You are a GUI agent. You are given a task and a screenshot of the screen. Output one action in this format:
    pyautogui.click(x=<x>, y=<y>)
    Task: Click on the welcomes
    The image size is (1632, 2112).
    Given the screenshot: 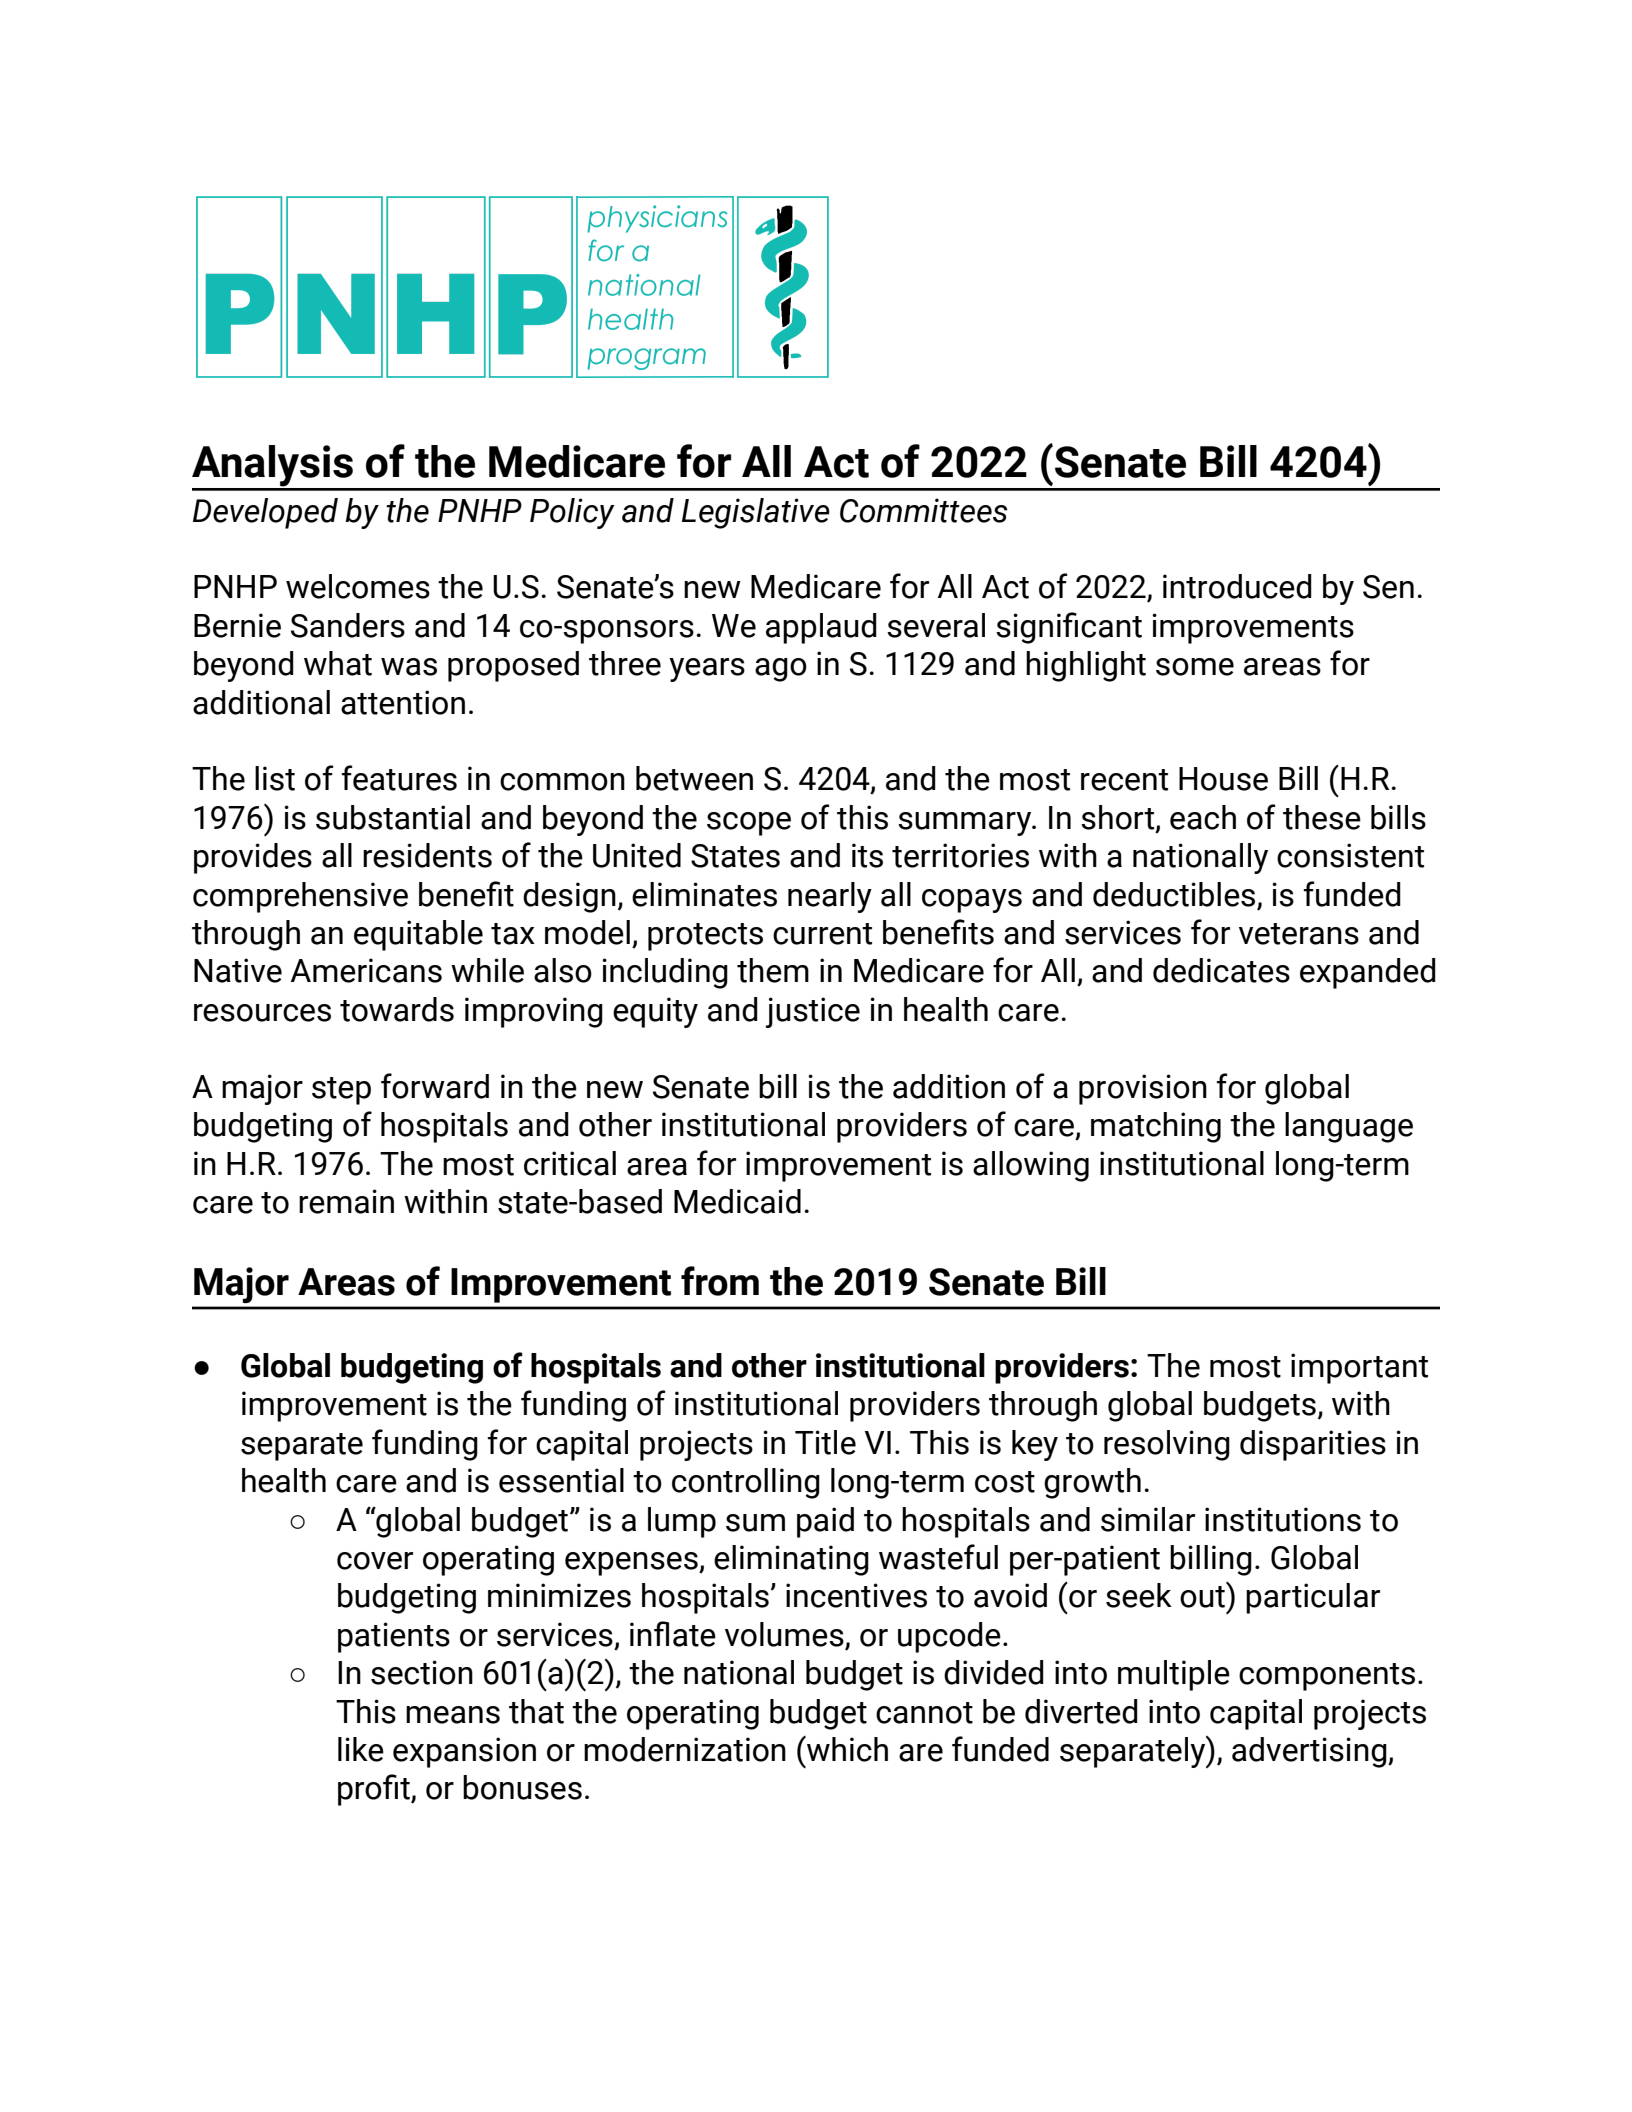 What is the action you would take?
    pyautogui.click(x=358, y=586)
